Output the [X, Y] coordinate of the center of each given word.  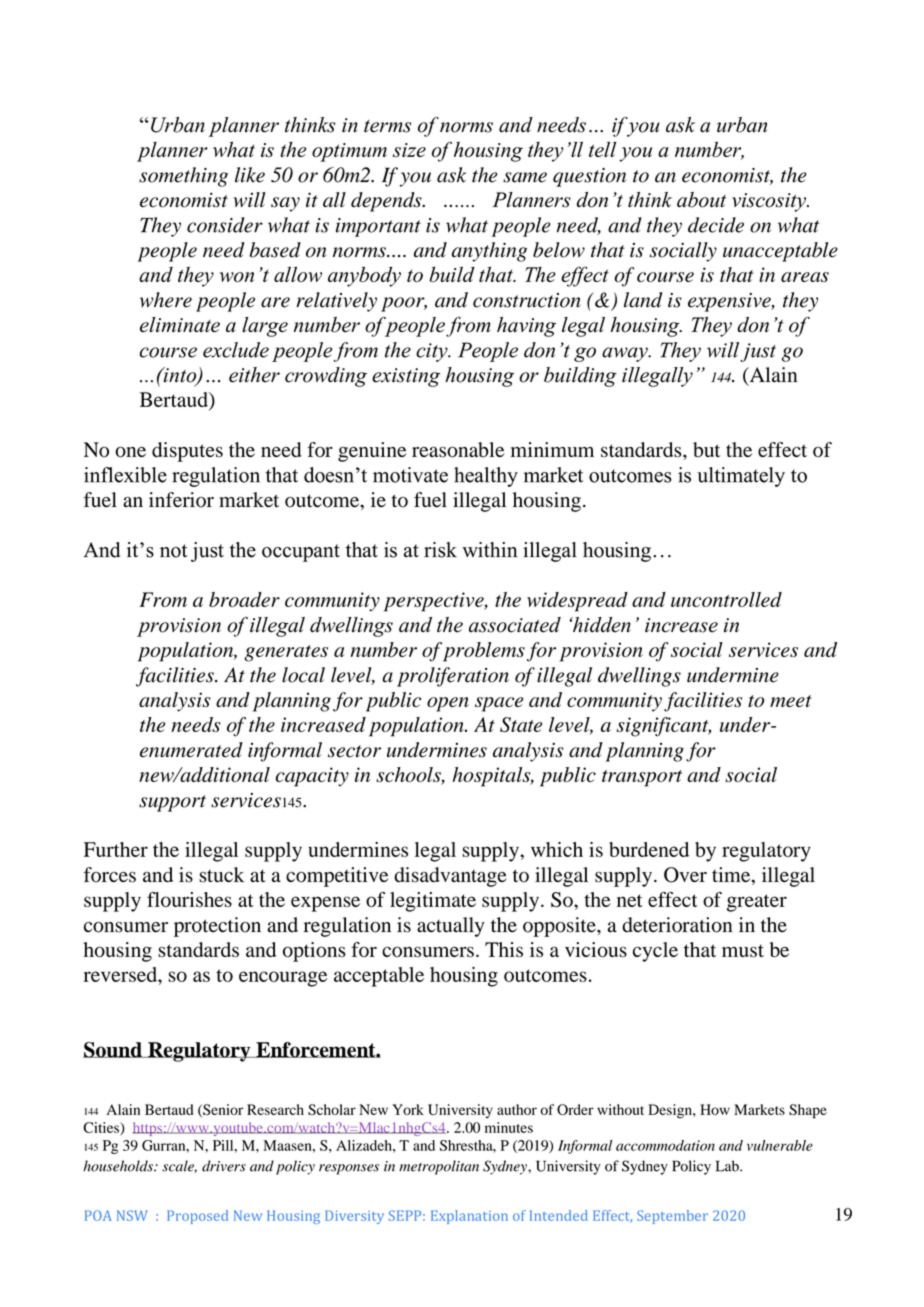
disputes [187, 452]
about [701, 200]
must [743, 951]
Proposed [197, 1217]
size [409, 150]
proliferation [453, 677]
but [706, 450]
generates [286, 653]
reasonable [458, 450]
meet [791, 701]
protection [217, 927]
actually [451, 927]
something [183, 177]
